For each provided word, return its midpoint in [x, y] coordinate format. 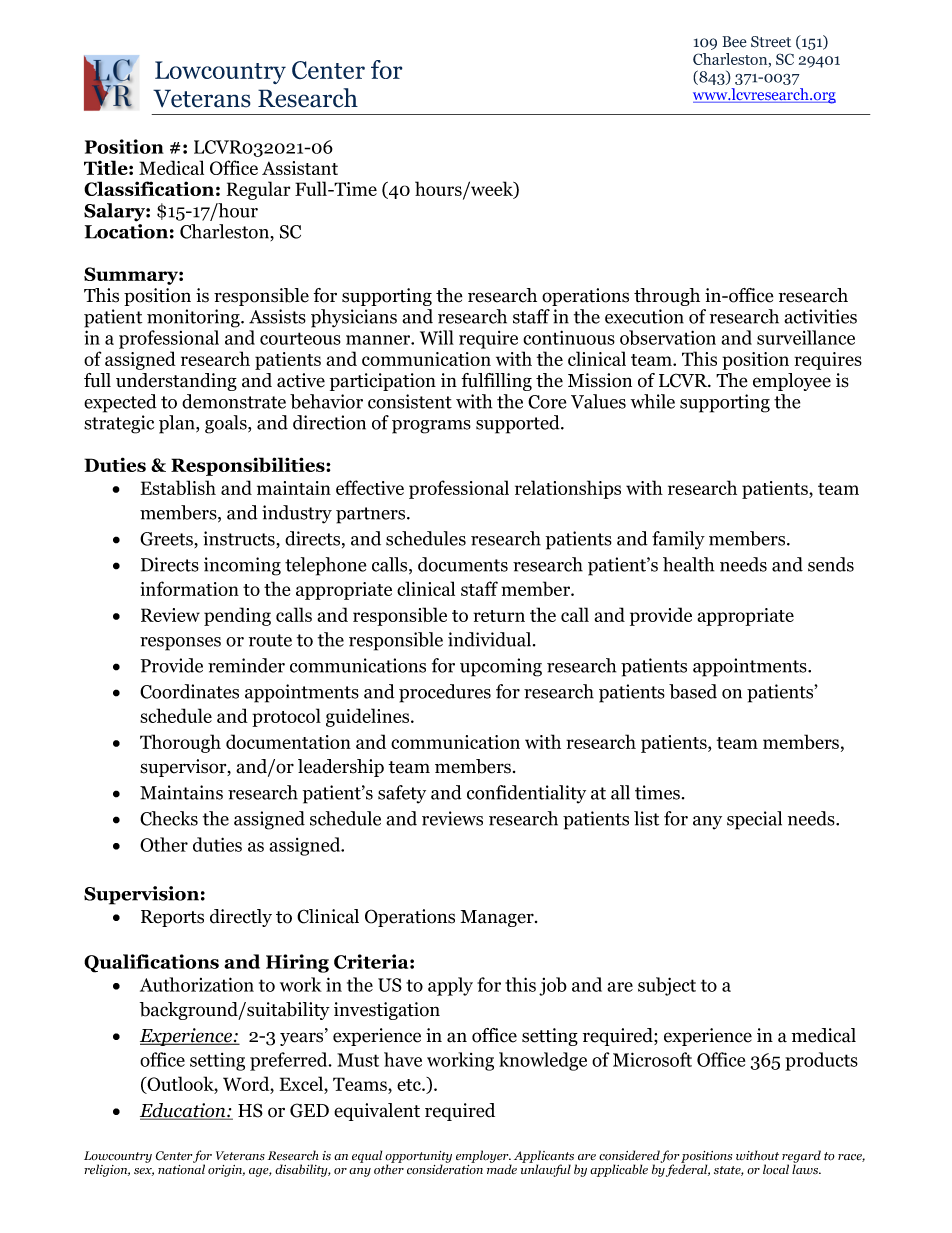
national [181, 1168]
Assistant [300, 168]
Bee [734, 42]
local [776, 1169]
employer [483, 1157]
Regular [258, 190]
